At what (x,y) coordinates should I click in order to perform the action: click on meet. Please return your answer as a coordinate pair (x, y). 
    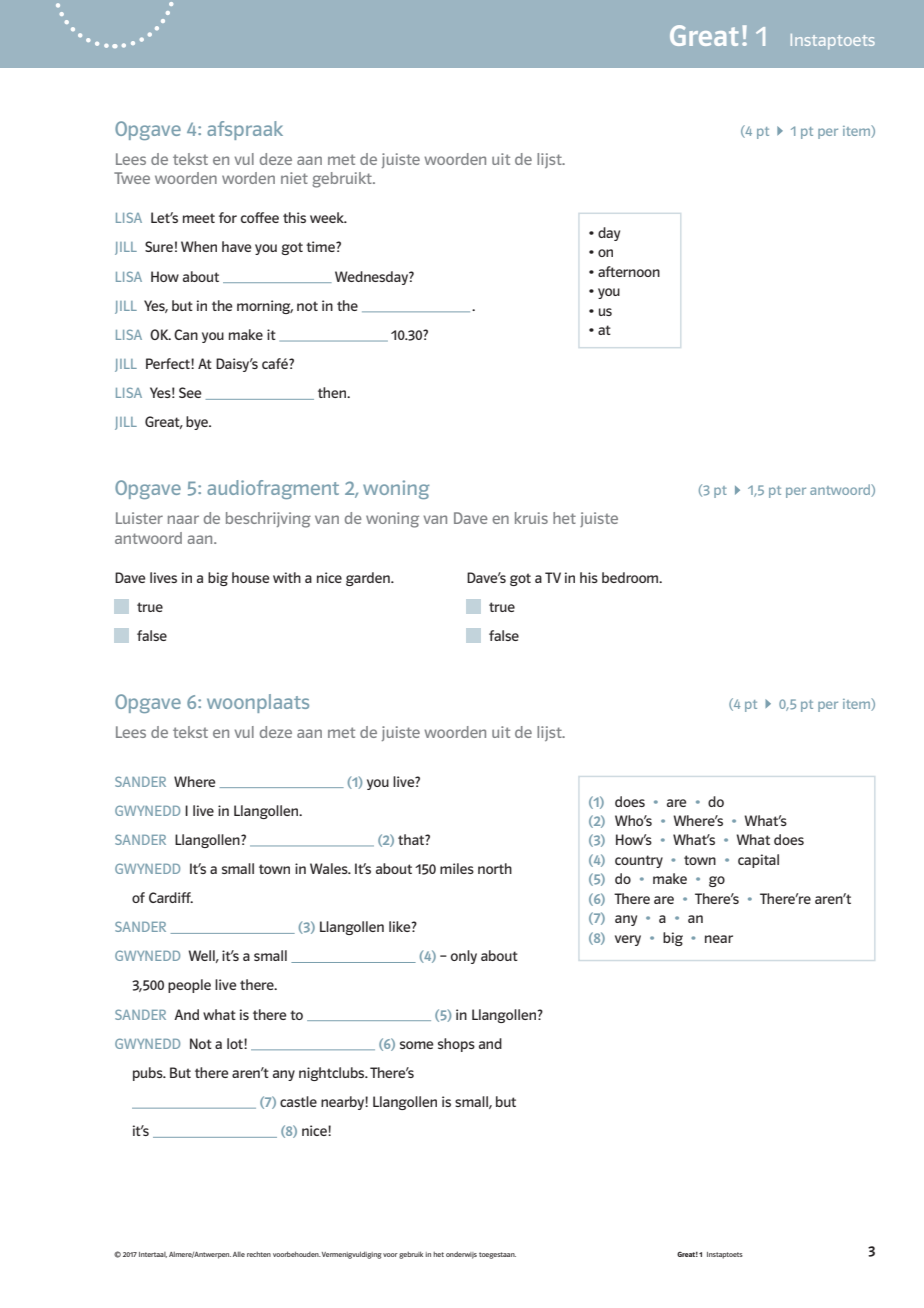
    Looking at the image, I should click on (199, 218).
